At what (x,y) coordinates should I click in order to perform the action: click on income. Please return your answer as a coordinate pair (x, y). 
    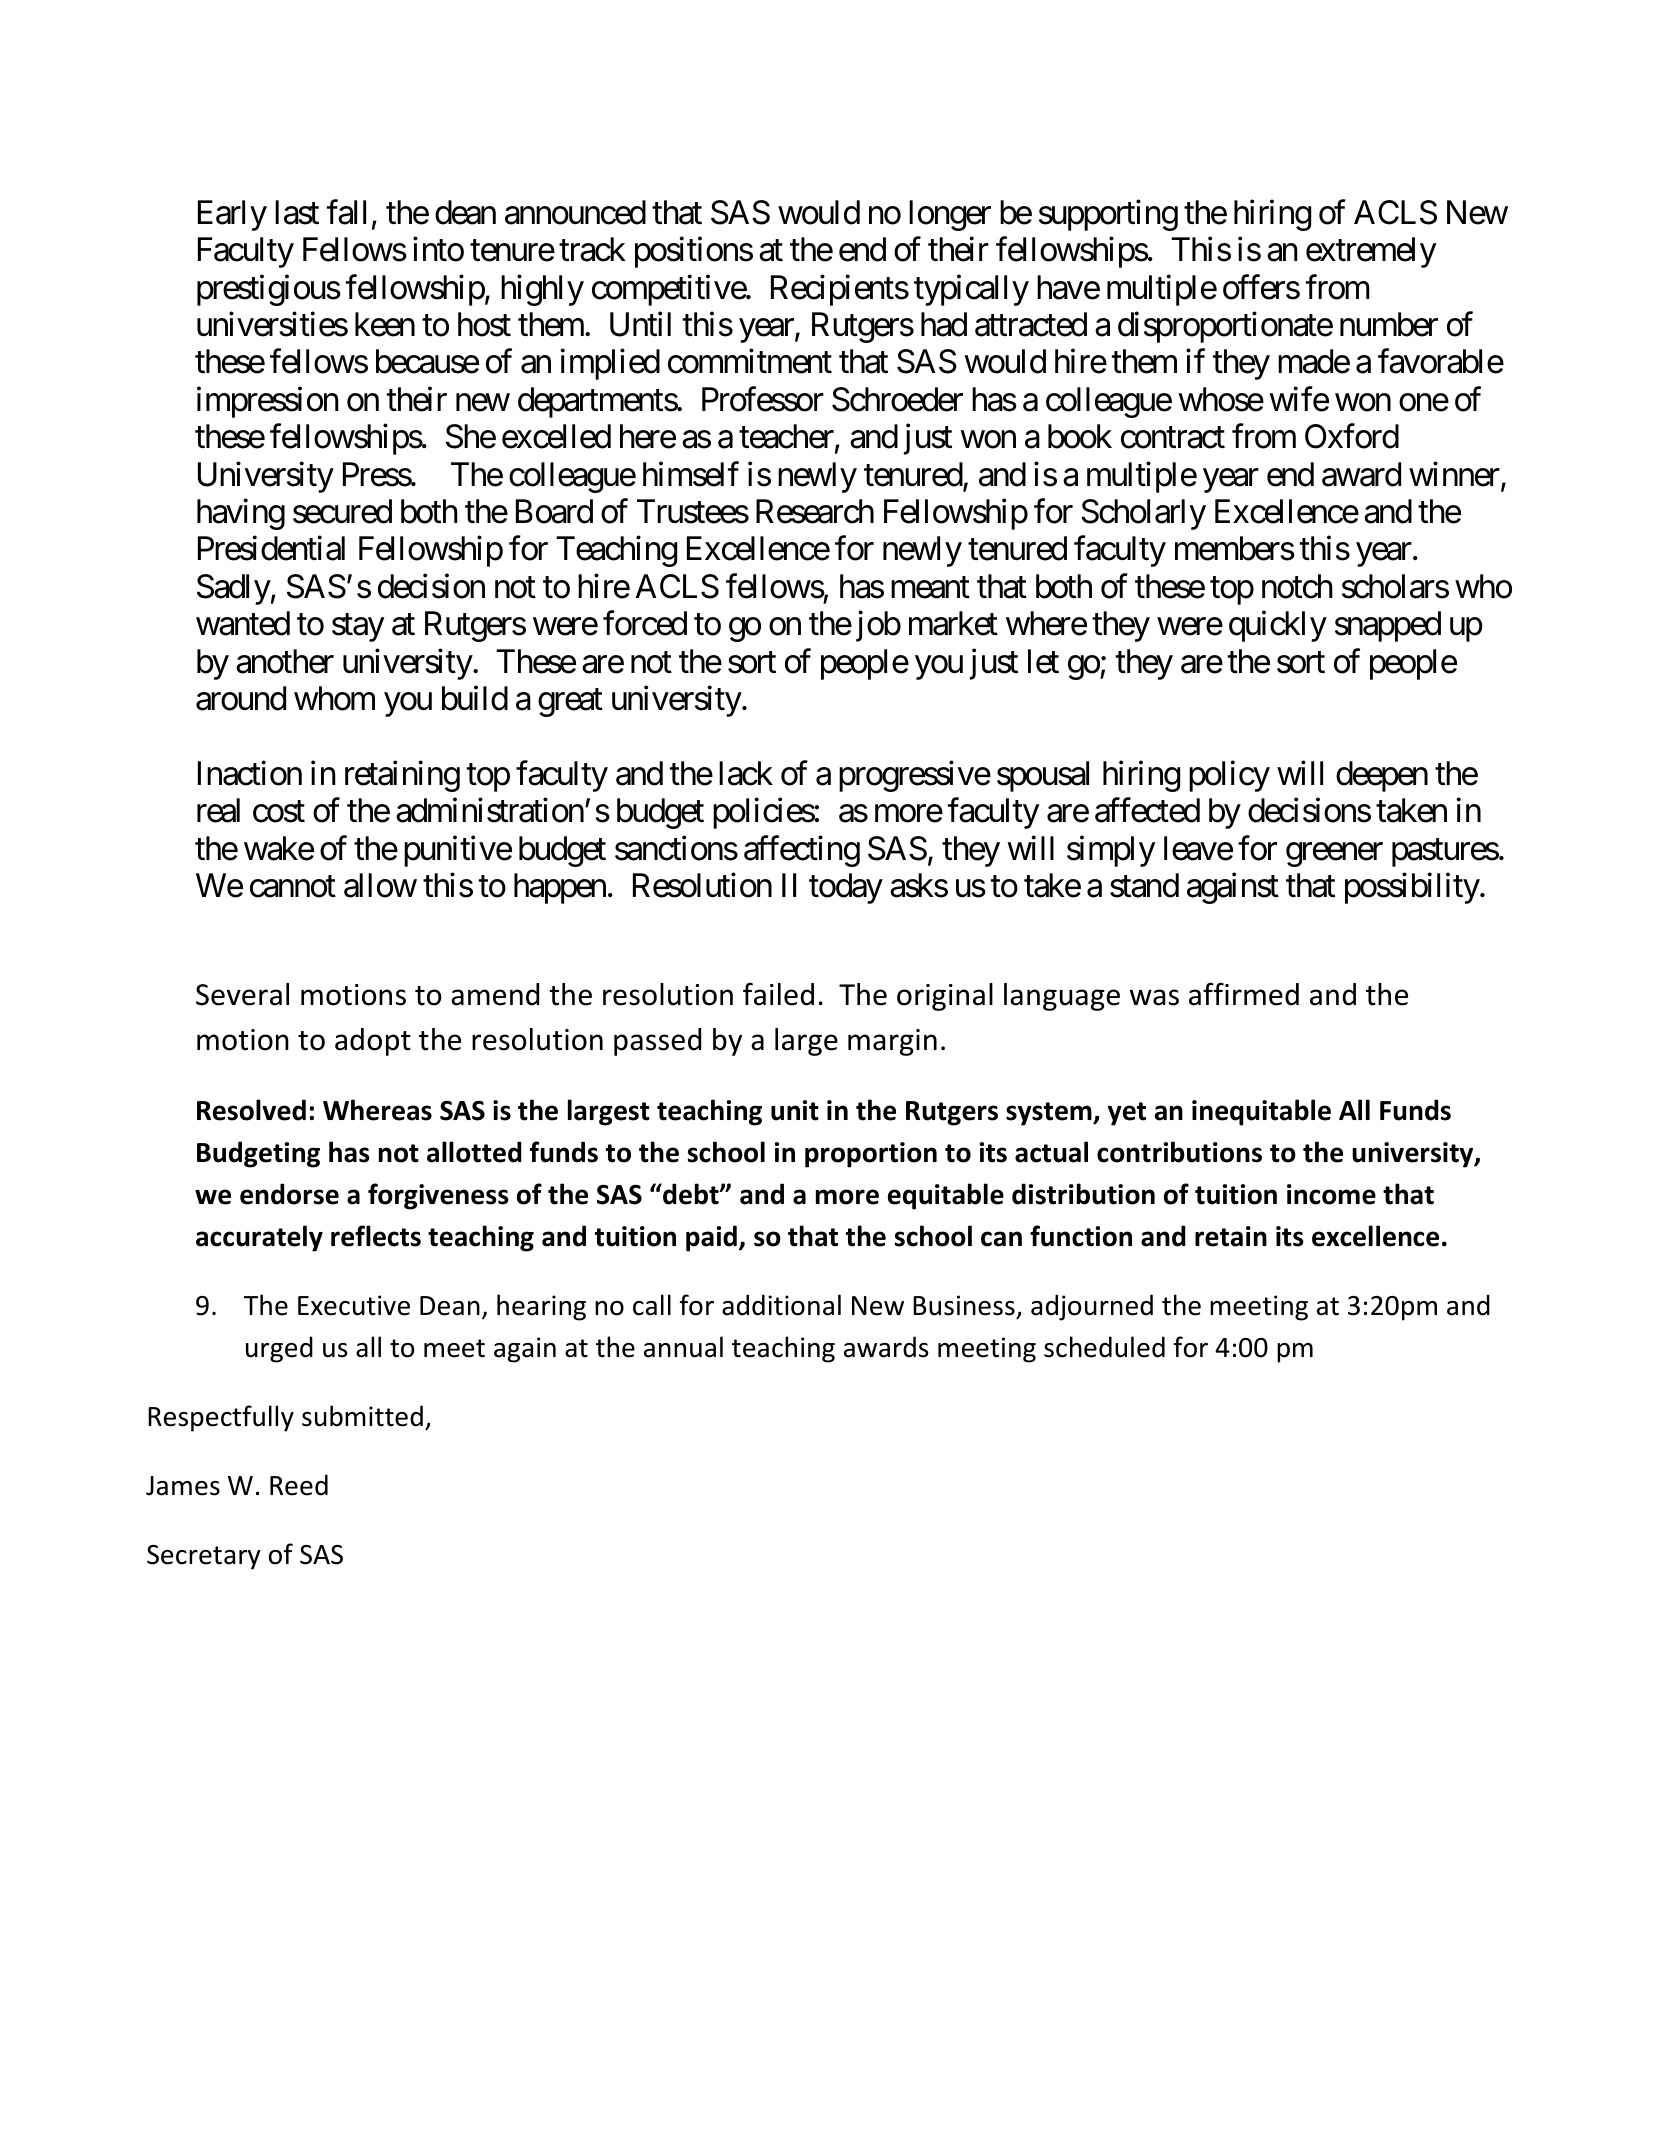
    Looking at the image, I should click on (1331, 1194).
